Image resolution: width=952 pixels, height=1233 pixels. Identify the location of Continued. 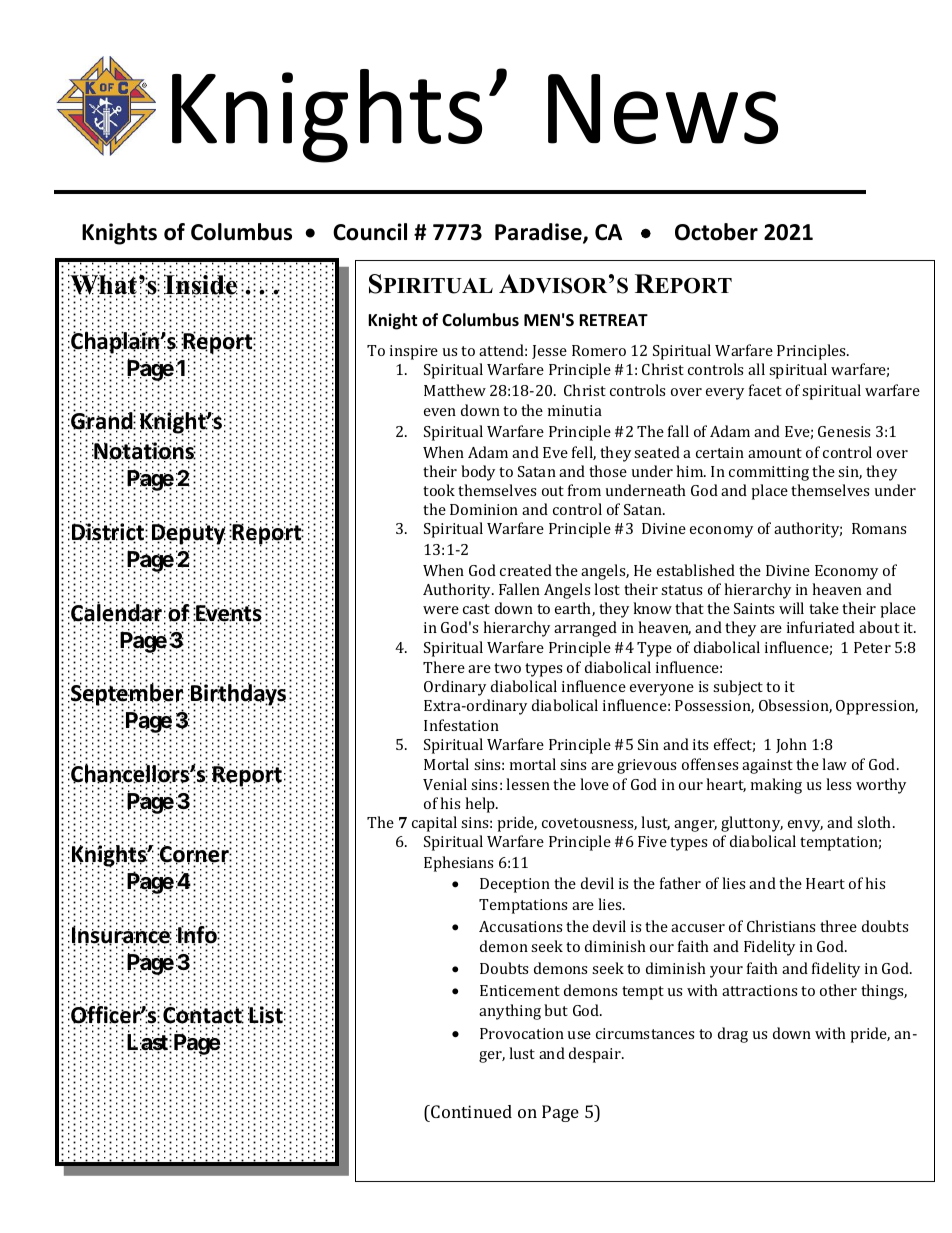
(470, 1111).
